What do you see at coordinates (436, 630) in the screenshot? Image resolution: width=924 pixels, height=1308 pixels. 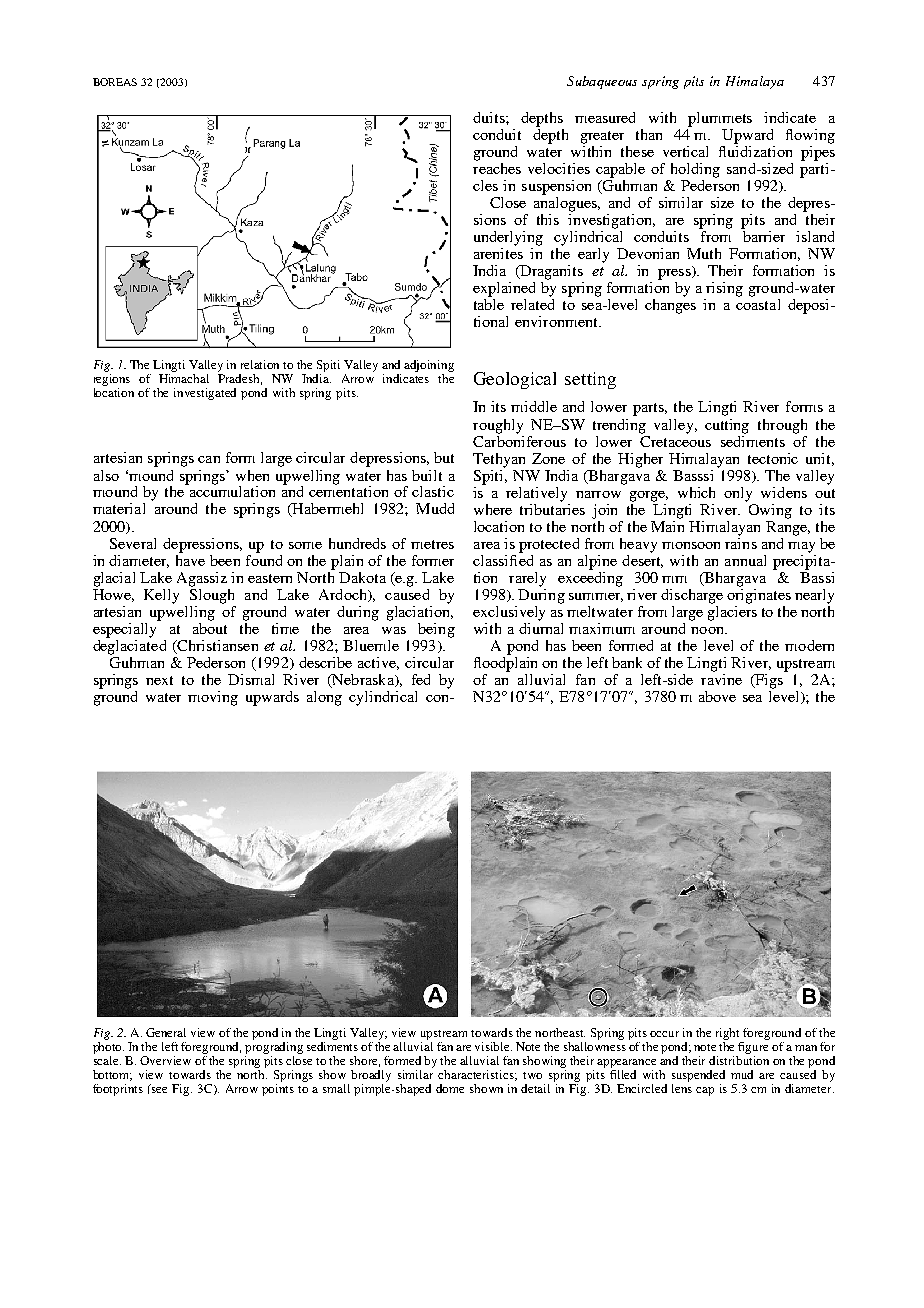 I see `being` at bounding box center [436, 630].
